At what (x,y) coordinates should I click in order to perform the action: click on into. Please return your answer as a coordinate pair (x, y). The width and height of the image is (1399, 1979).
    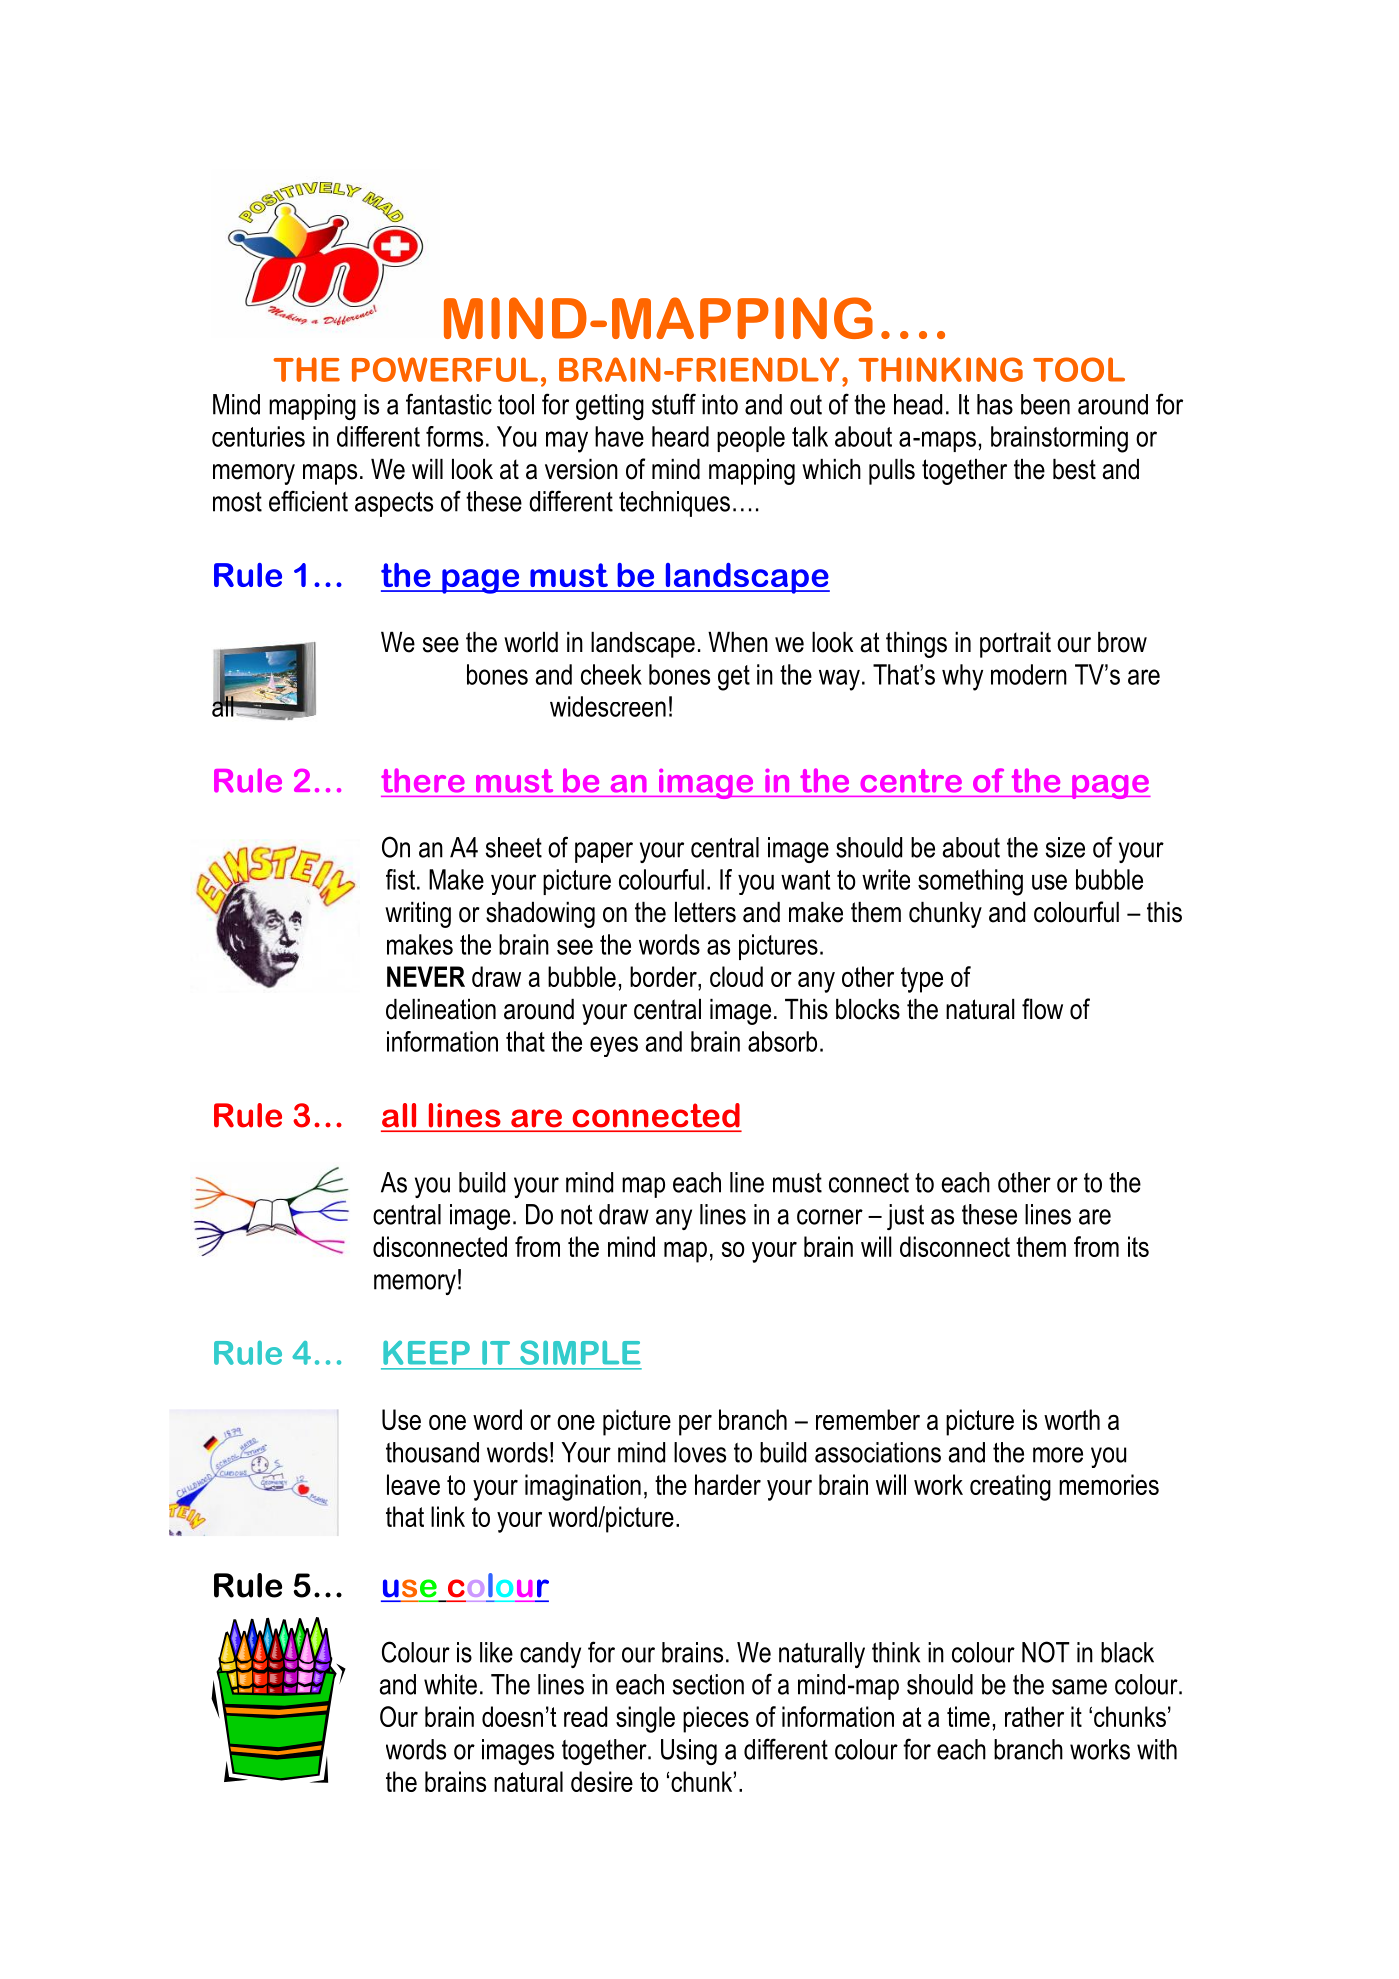
    Looking at the image, I should click on (720, 404).
